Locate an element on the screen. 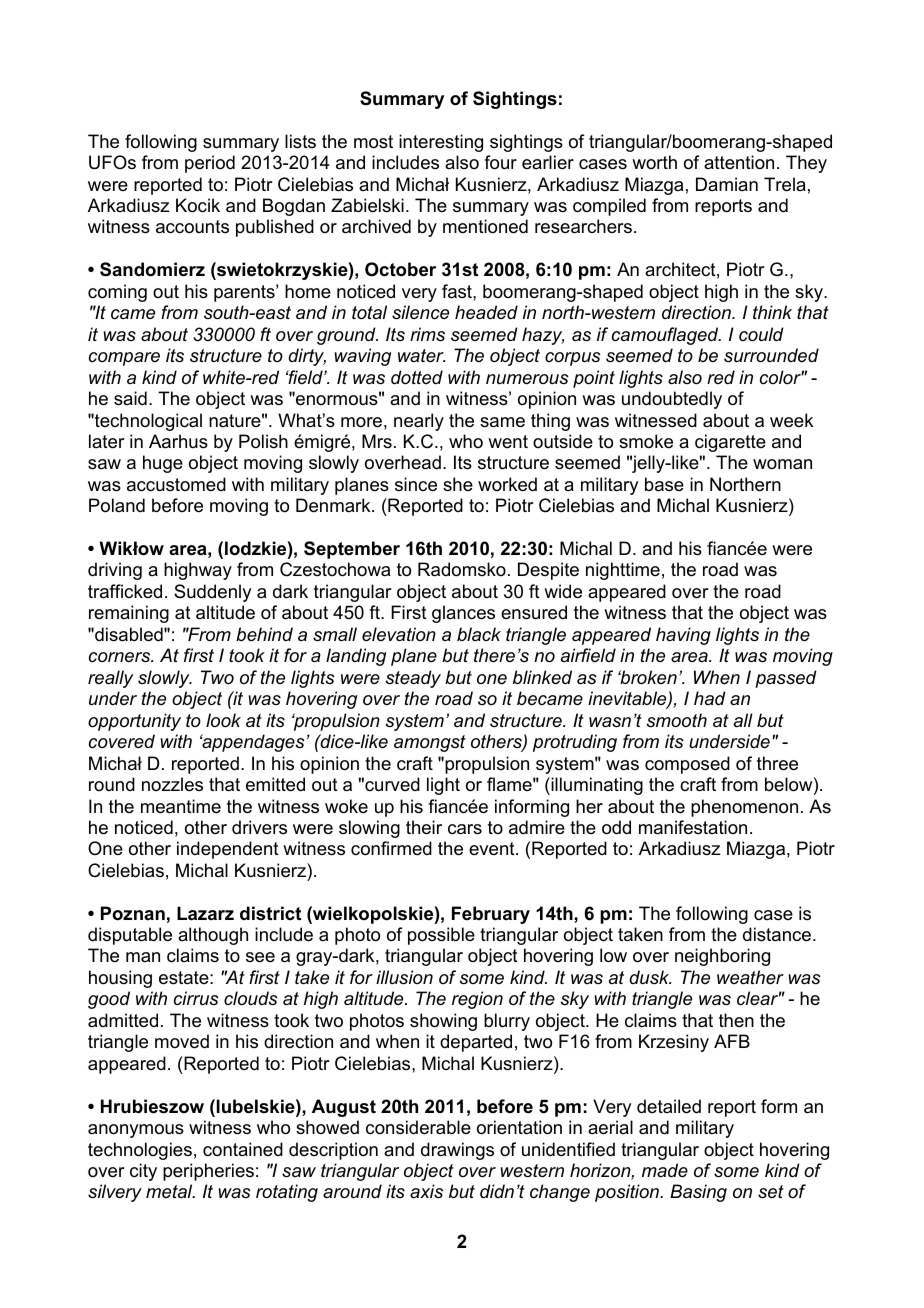 This screenshot has height=1308, width=924. manifestation is located at coordinates (693, 827).
